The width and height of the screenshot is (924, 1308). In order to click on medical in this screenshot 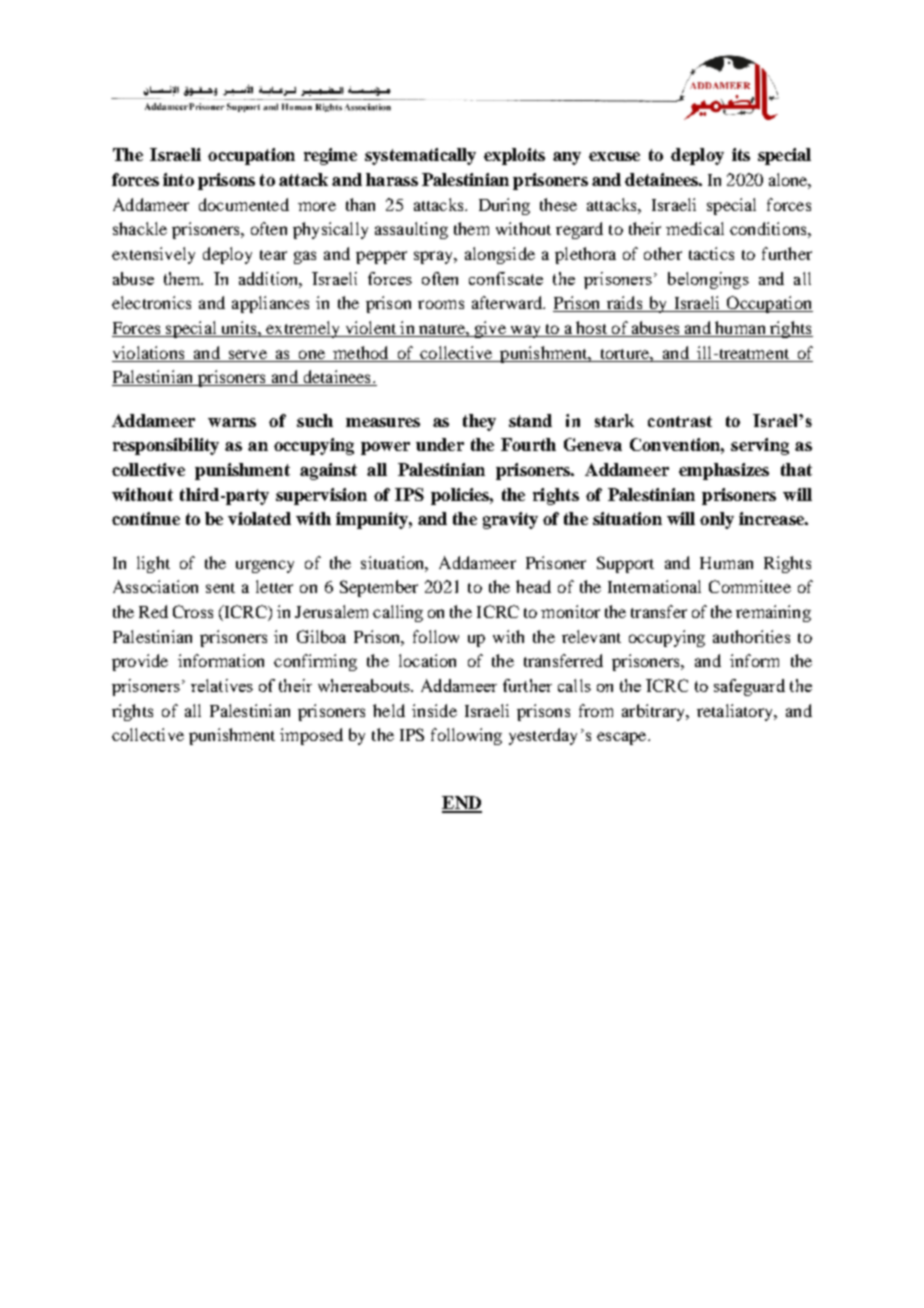, I will do `click(695, 228)`.
